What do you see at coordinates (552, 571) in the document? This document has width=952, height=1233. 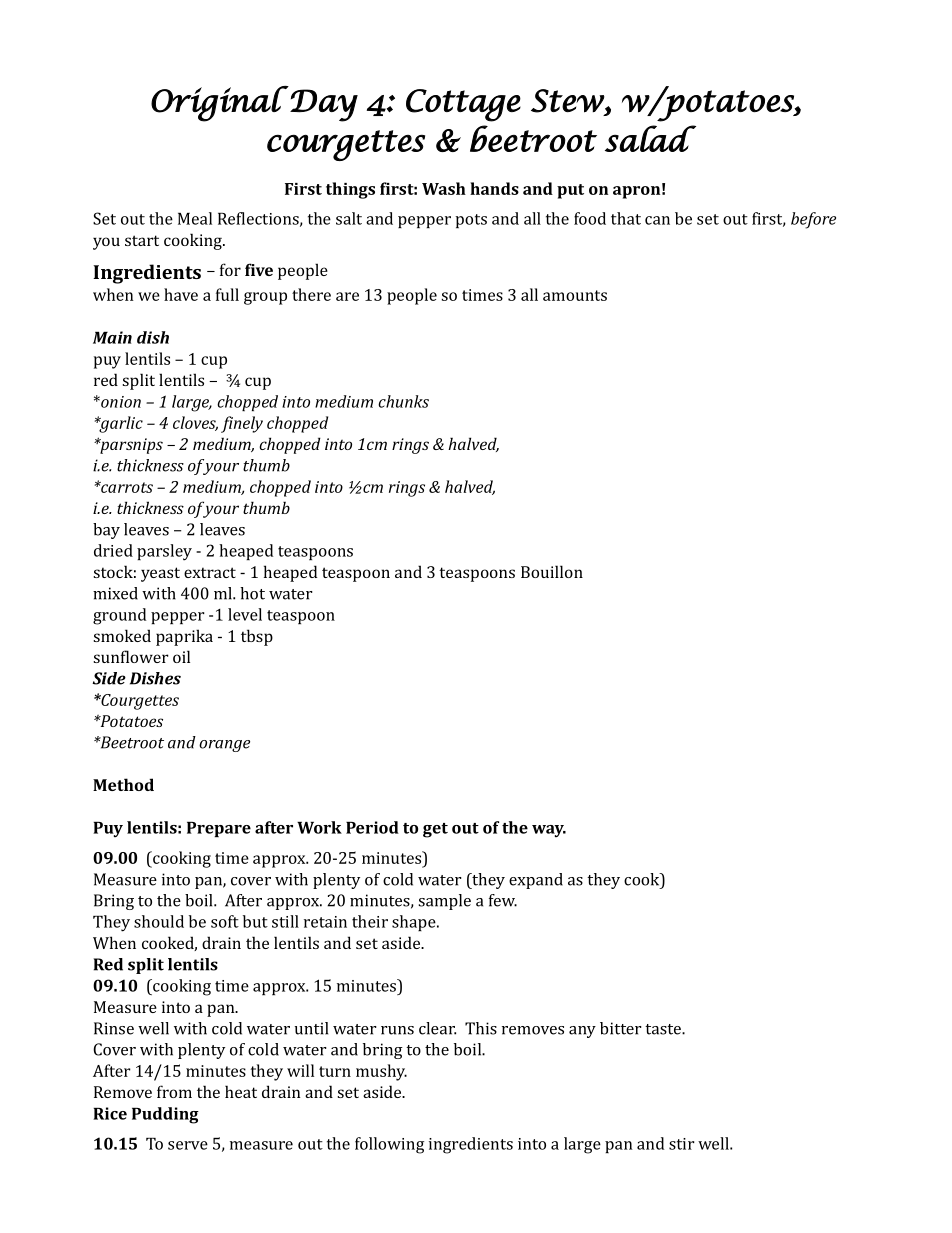 I see `Bouillon` at bounding box center [552, 571].
